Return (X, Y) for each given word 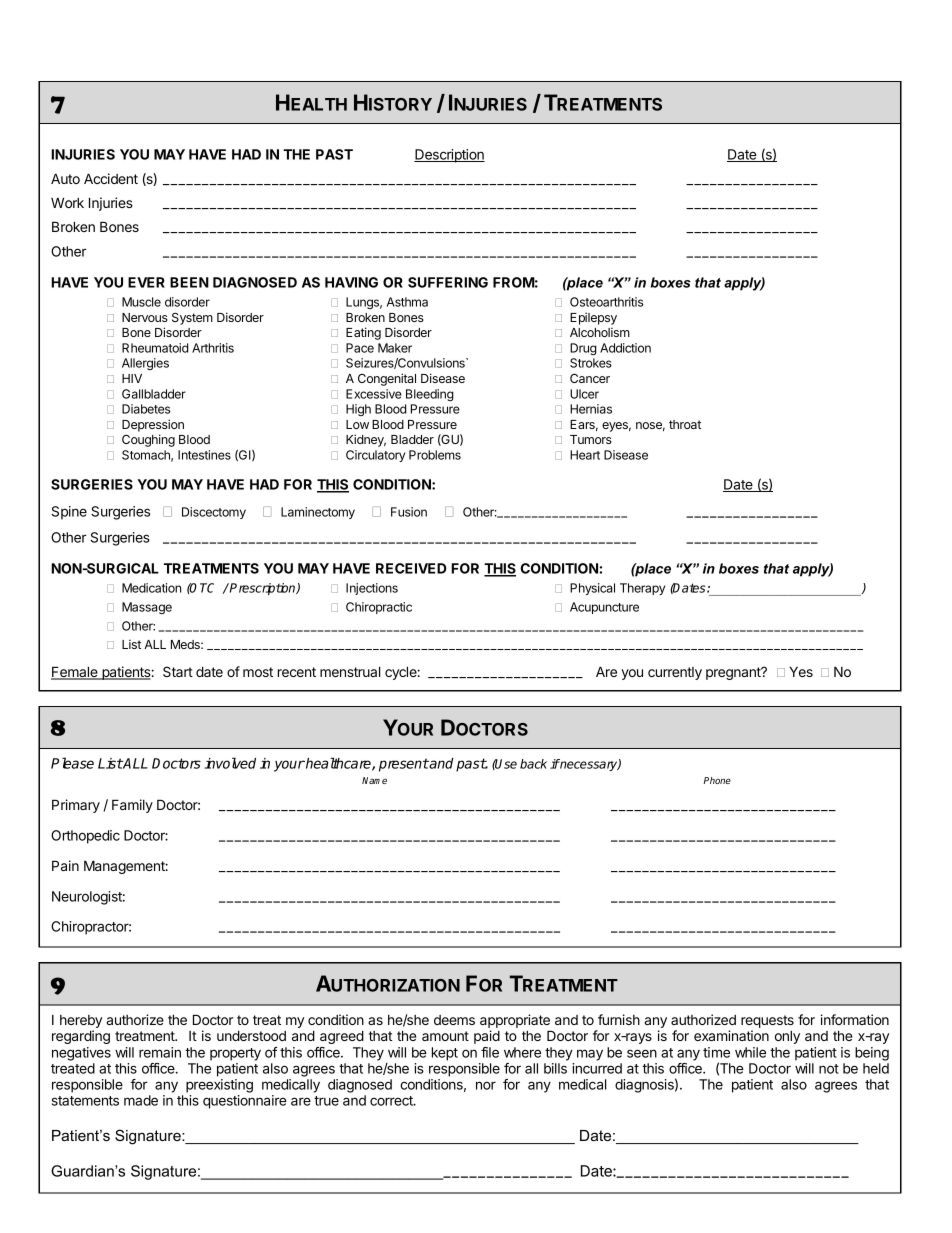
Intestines (204, 455)
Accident (111, 178)
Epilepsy (593, 318)
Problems (435, 455)
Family (132, 806)
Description (449, 156)
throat (685, 424)
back (533, 764)
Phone (717, 780)
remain (160, 1052)
